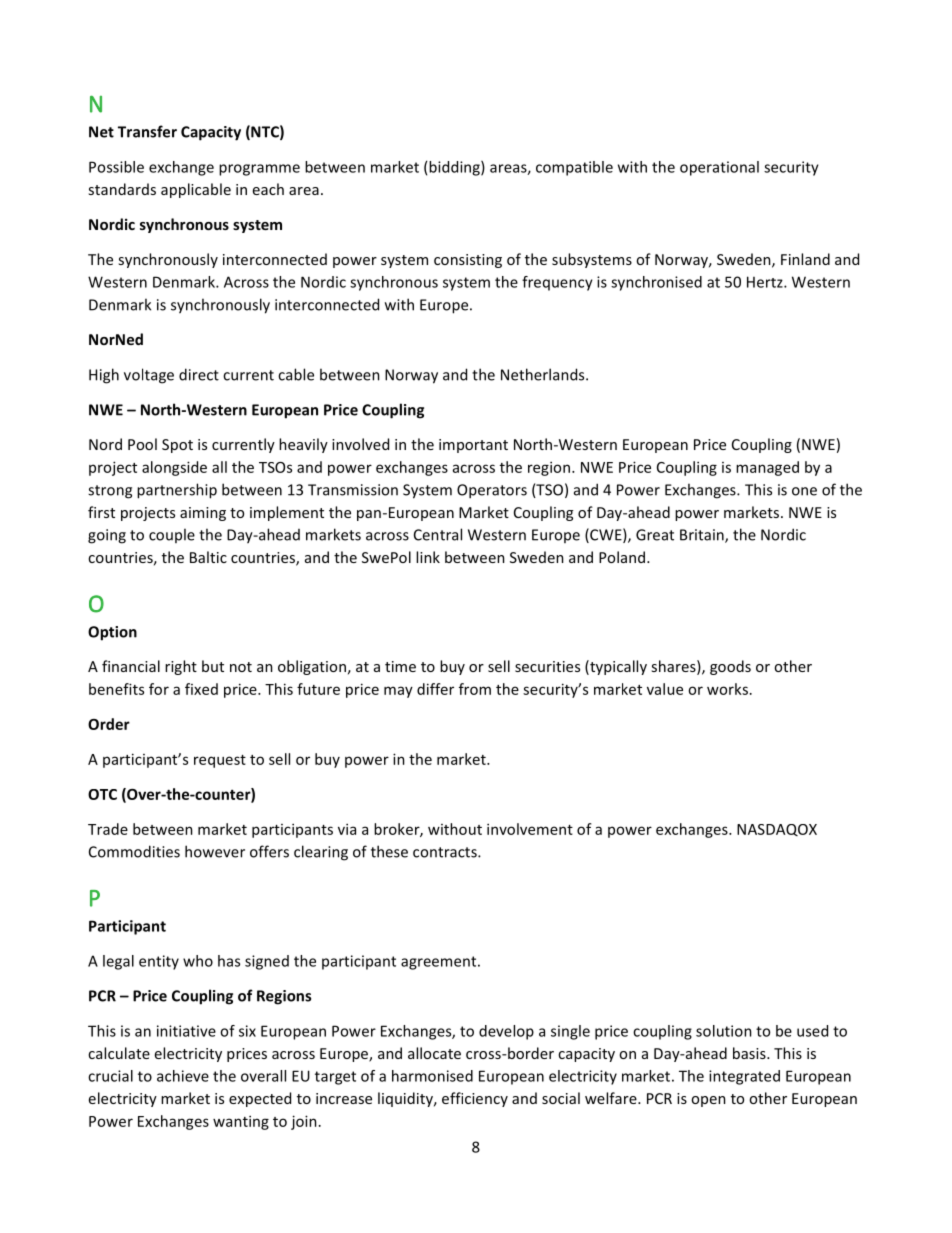 This document has width=952, height=1233. Describe the element at coordinates (181, 667) in the document. I see `right` at that location.
